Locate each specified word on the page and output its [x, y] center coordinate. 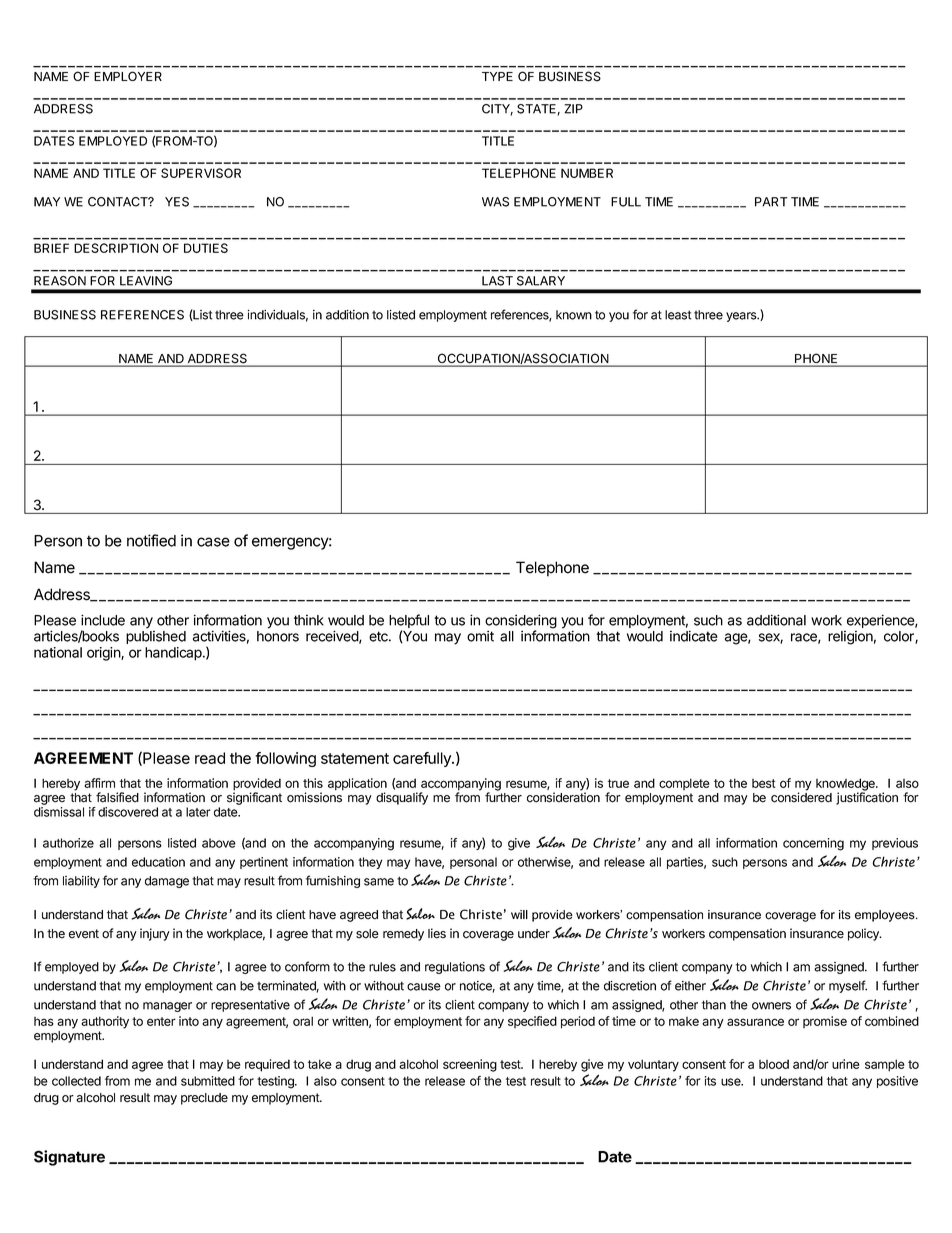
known [574, 315]
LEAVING [146, 281]
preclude [204, 1099]
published [156, 637]
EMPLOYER [128, 76]
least [678, 315]
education [158, 862]
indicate [694, 636]
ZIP [573, 109]
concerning [813, 844]
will [519, 914]
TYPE [497, 76]
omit [480, 636]
